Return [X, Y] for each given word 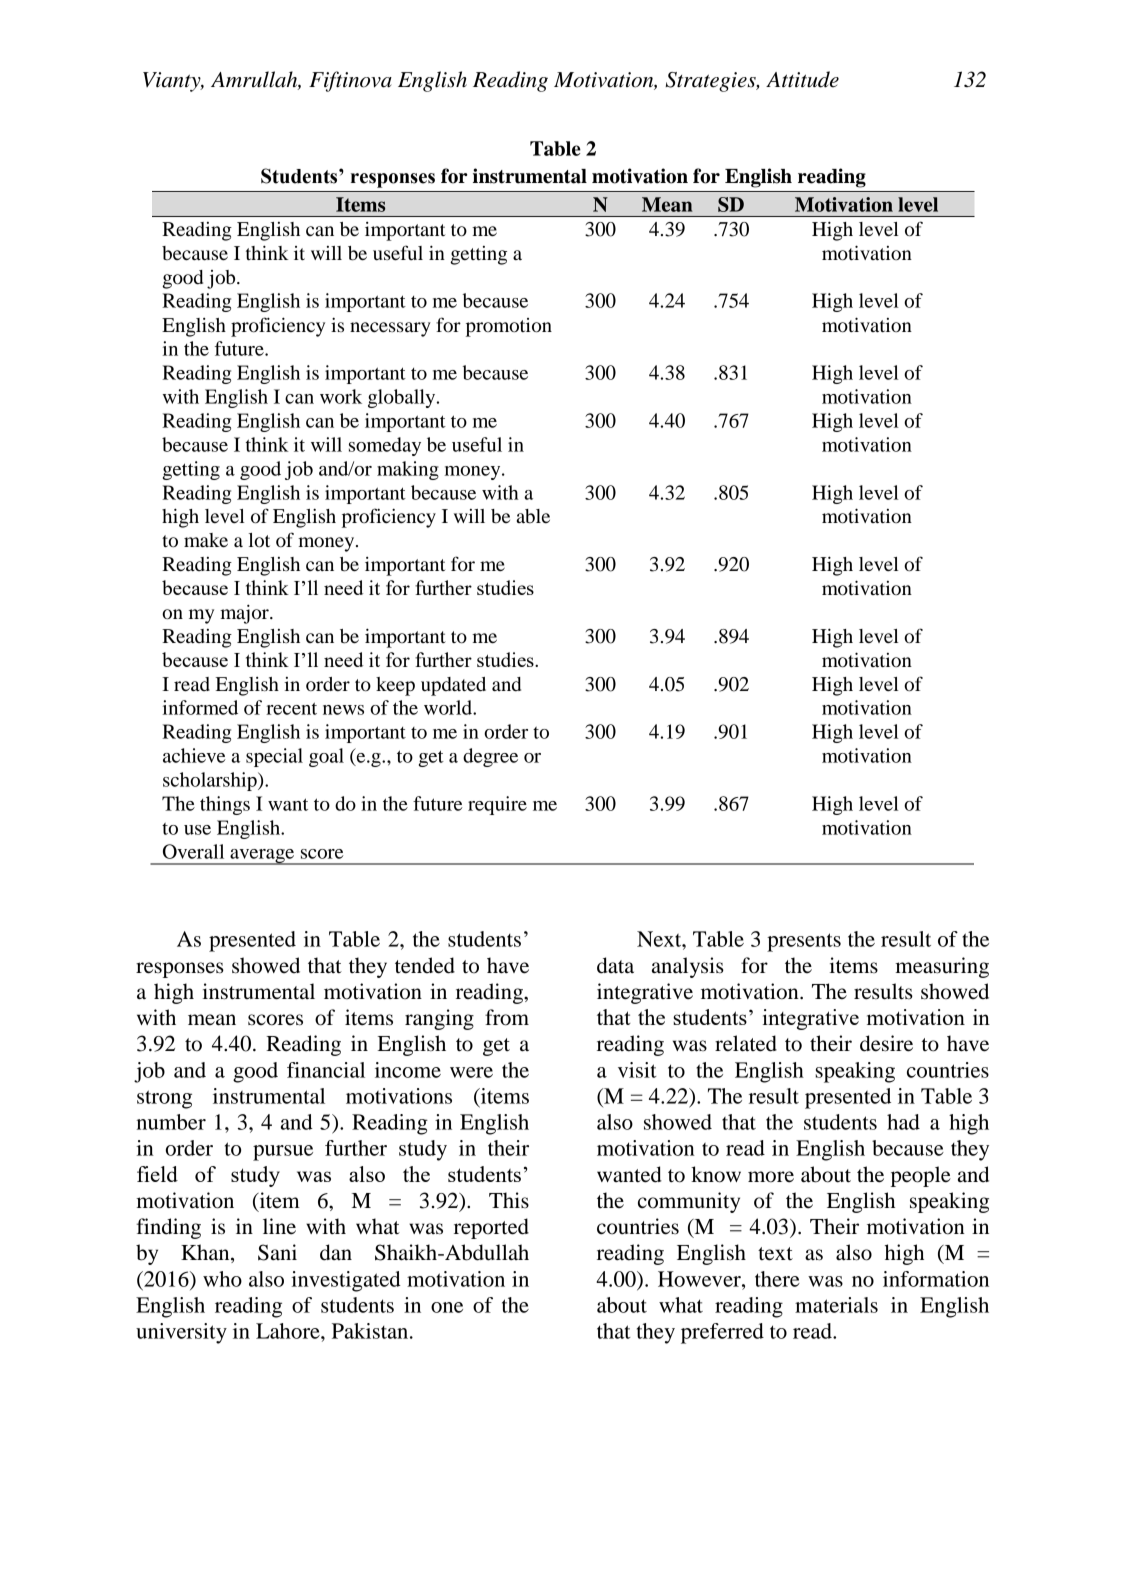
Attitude [802, 79]
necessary [390, 329]
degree [490, 757]
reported [491, 1228]
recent [291, 708]
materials [836, 1305]
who [222, 1279]
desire [886, 1043]
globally [403, 398]
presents [804, 942]
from [507, 1017]
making [408, 470]
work [341, 396]
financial [326, 1070]
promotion [509, 327]
